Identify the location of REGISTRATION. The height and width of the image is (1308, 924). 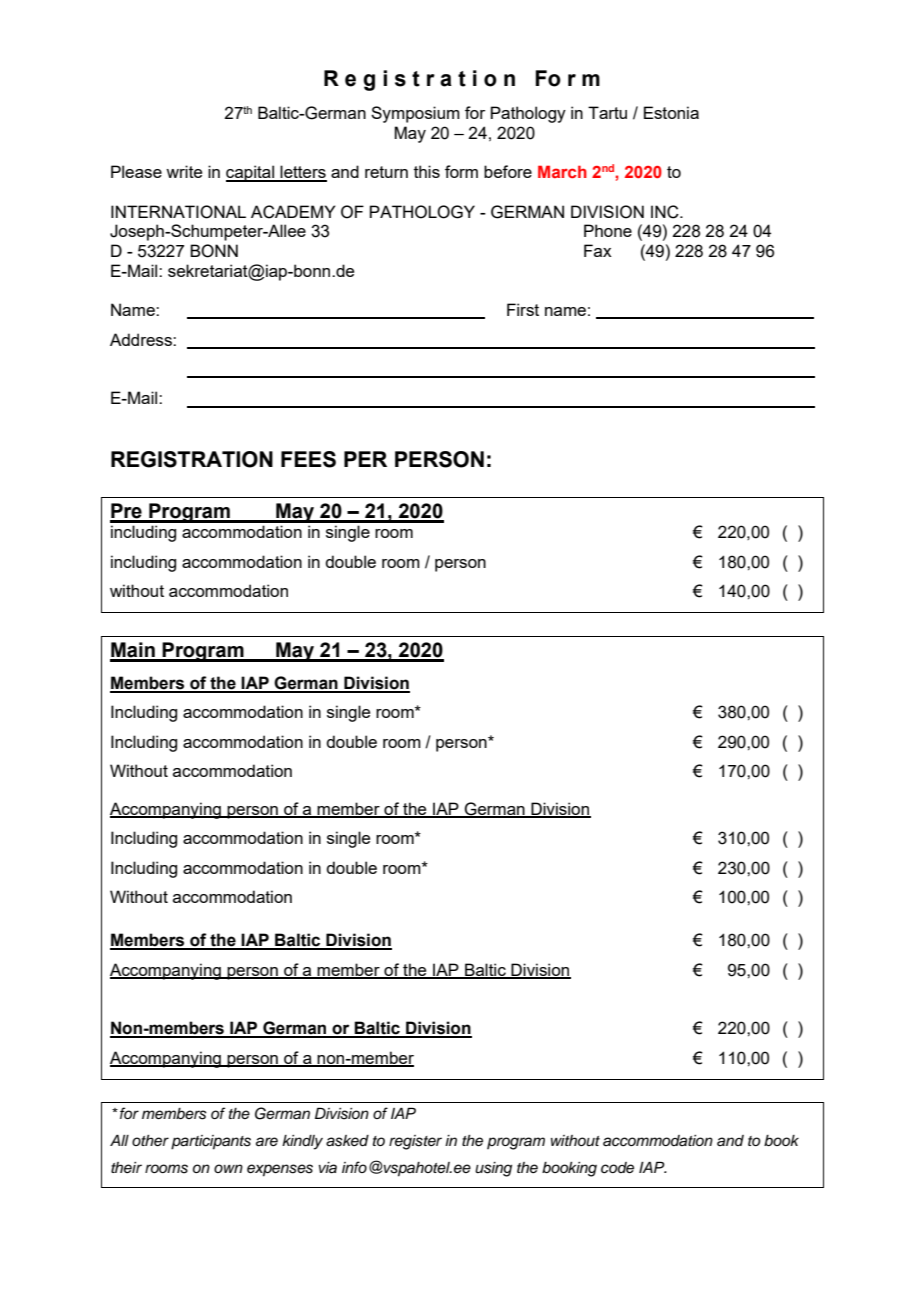
(192, 459).
